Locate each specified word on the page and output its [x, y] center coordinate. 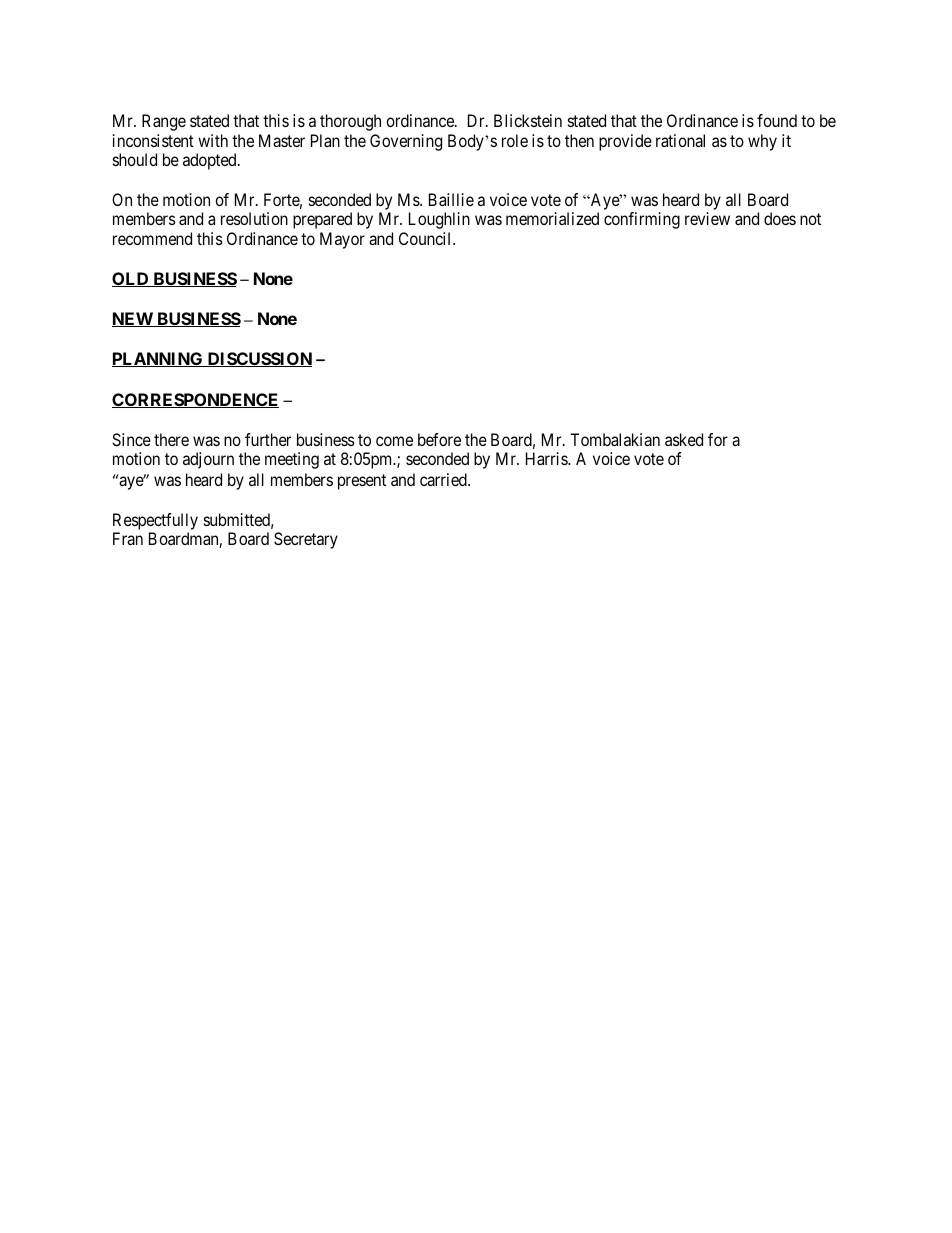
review [707, 218]
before [439, 439]
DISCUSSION [258, 359]
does [780, 218]
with [213, 140]
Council [426, 238]
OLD [131, 279]
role [515, 140]
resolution [254, 218]
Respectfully [155, 521]
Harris [547, 458]
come [394, 441]
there [171, 439]
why [762, 142]
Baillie [451, 199]
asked [684, 439]
